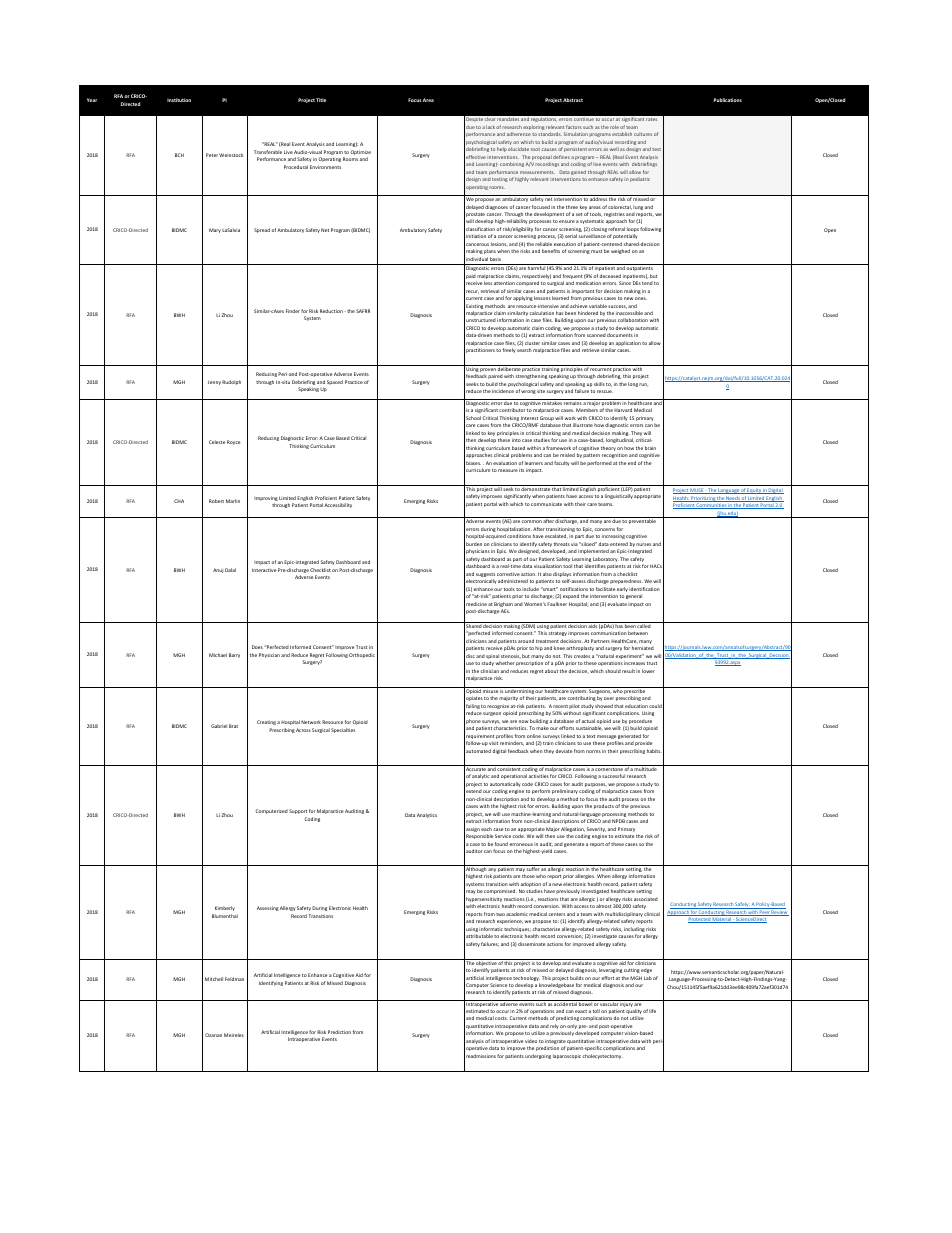  What do you see at coordinates (214, 979) in the image?
I see `Mitchell` at bounding box center [214, 979].
